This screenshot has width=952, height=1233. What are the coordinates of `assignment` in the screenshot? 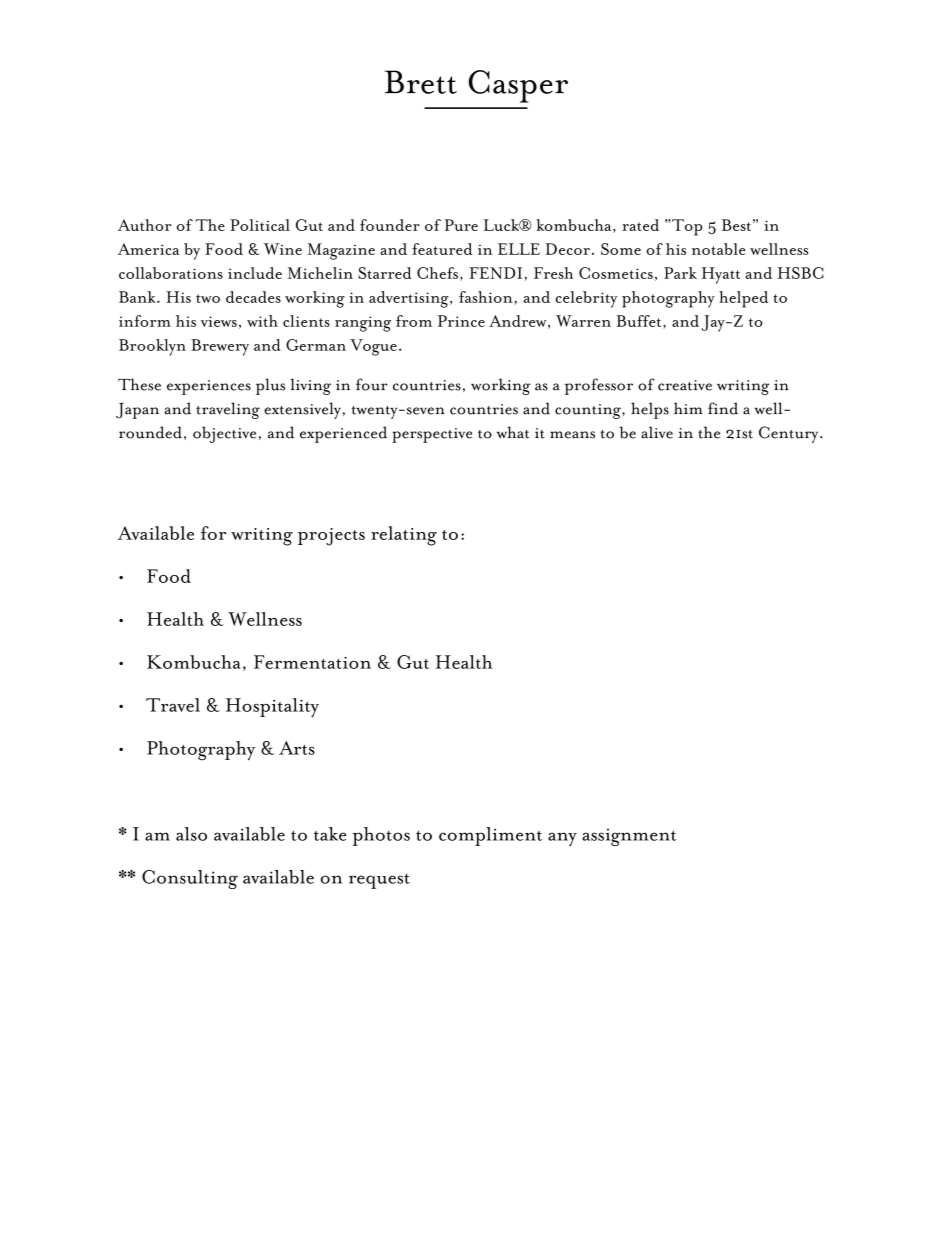 It's located at (629, 837).
